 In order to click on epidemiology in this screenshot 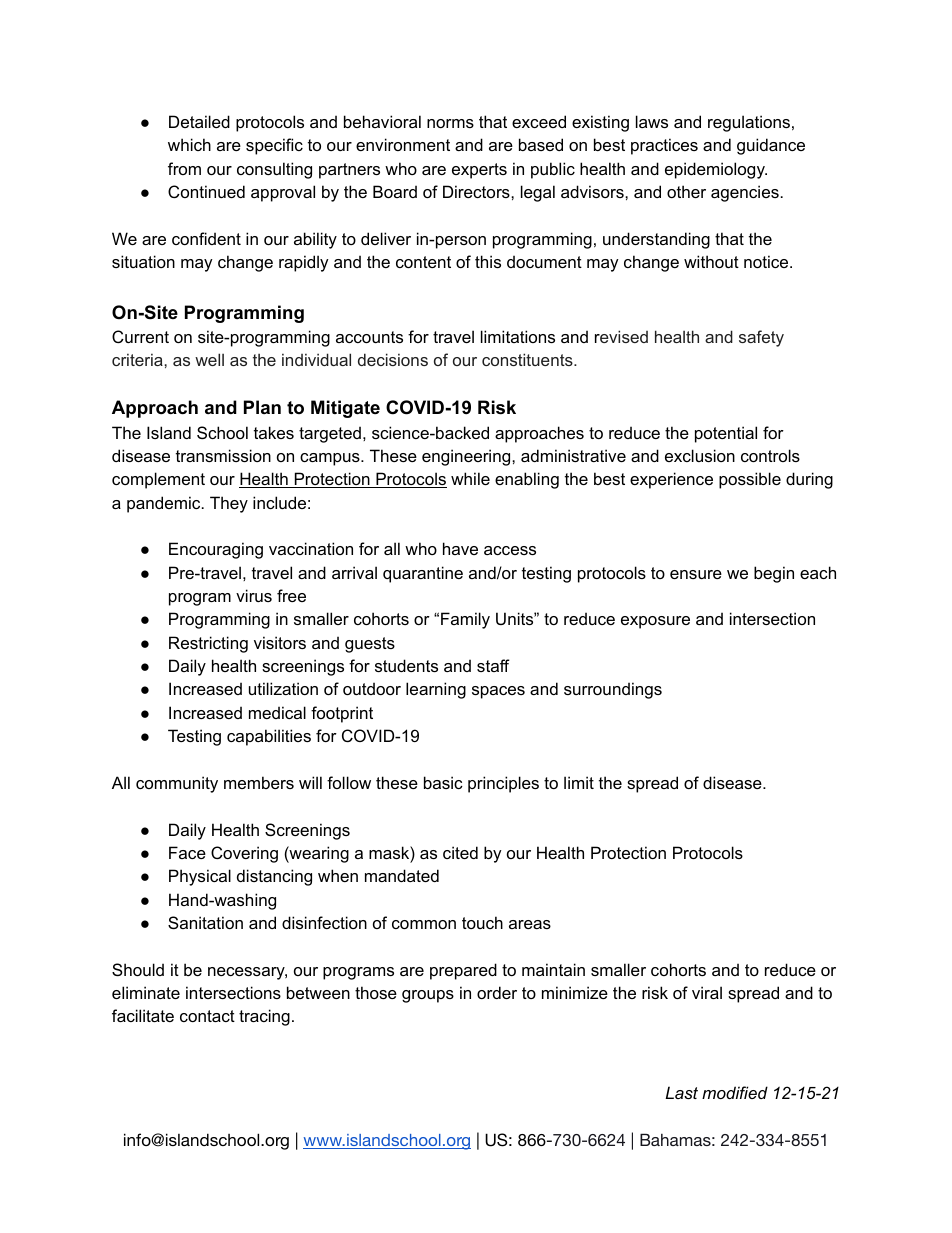, I will do `click(716, 170)`.
